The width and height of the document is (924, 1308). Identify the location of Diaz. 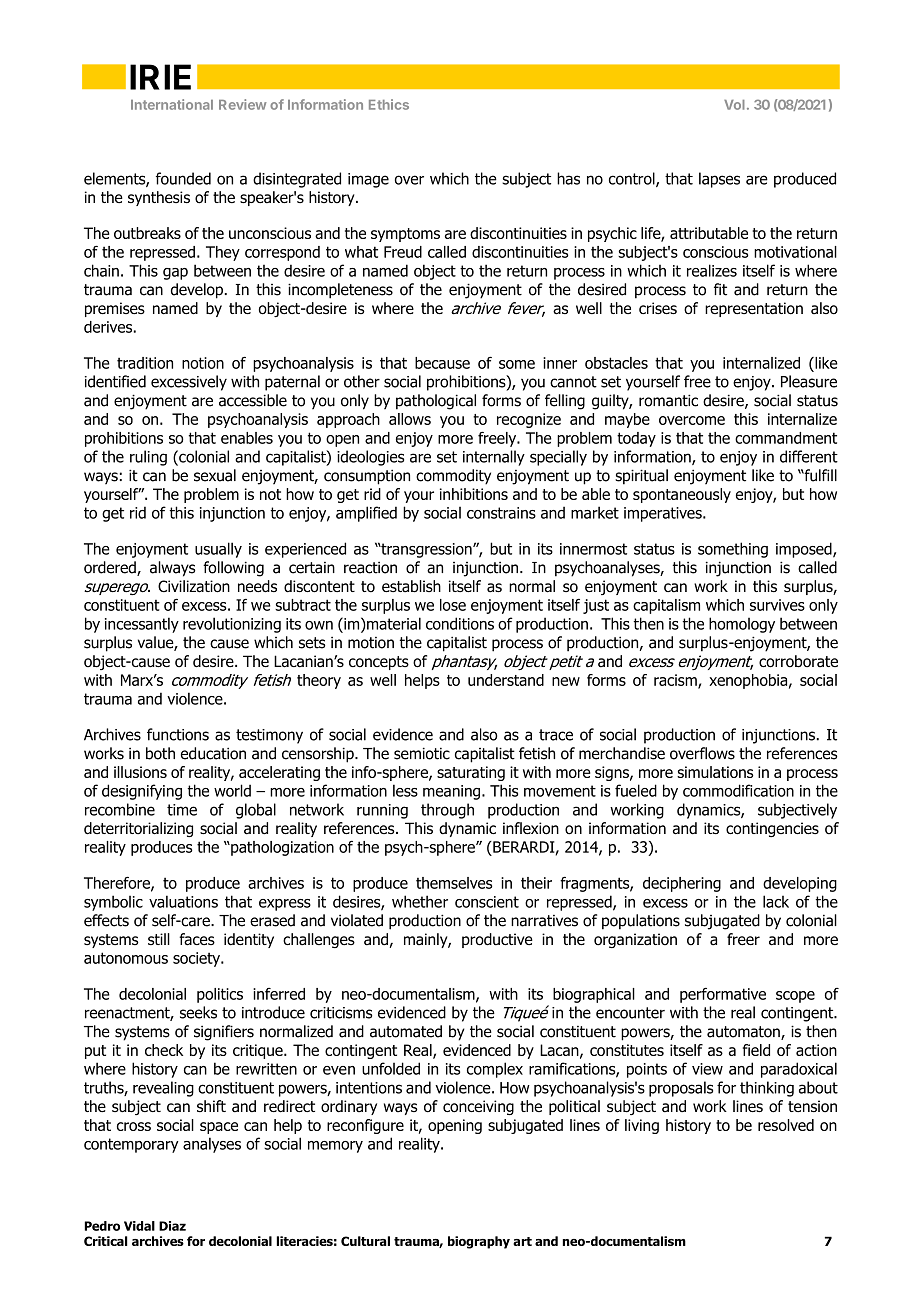
(172, 1226).
